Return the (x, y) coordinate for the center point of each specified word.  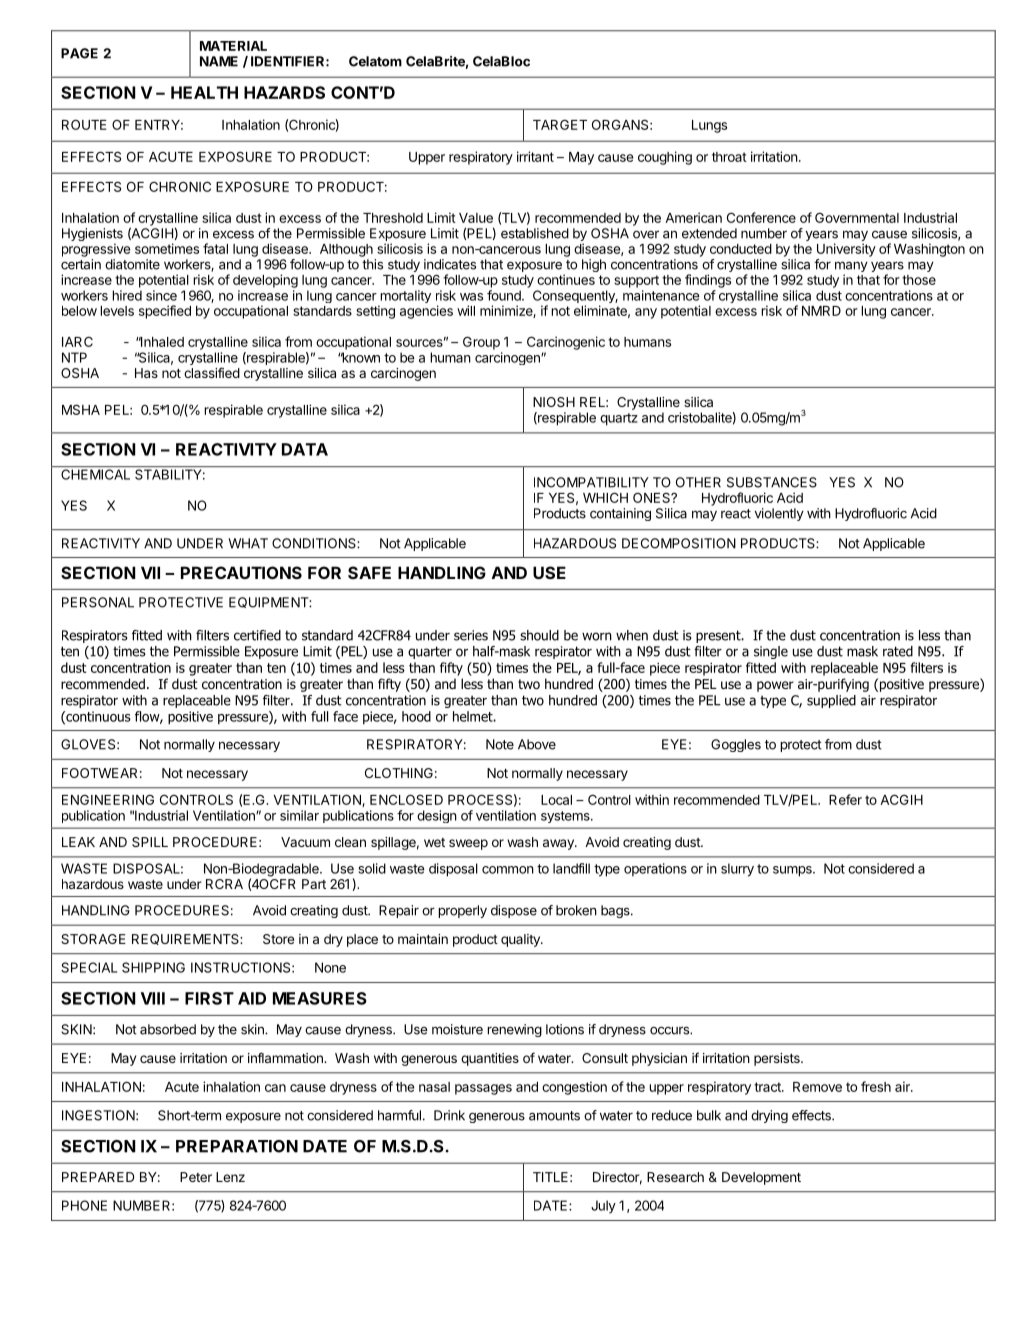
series (471, 635)
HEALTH (204, 92)
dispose (514, 911)
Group (481, 343)
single (771, 652)
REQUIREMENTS (186, 939)
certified (257, 635)
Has (146, 373)
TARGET (560, 124)
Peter (196, 1177)
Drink (449, 1115)
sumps (793, 871)
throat (729, 157)
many (851, 268)
